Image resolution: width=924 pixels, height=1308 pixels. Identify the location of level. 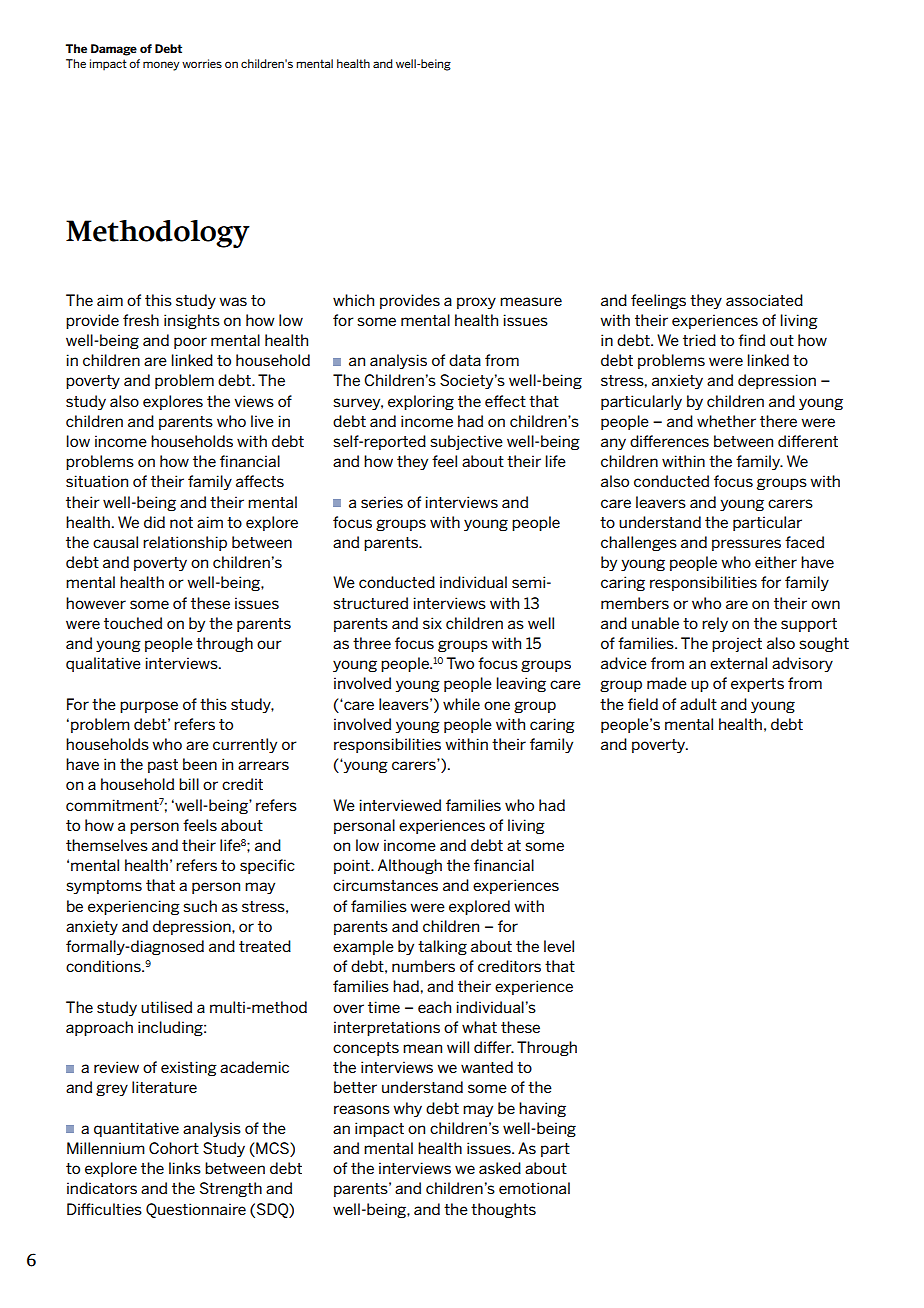
(559, 946).
